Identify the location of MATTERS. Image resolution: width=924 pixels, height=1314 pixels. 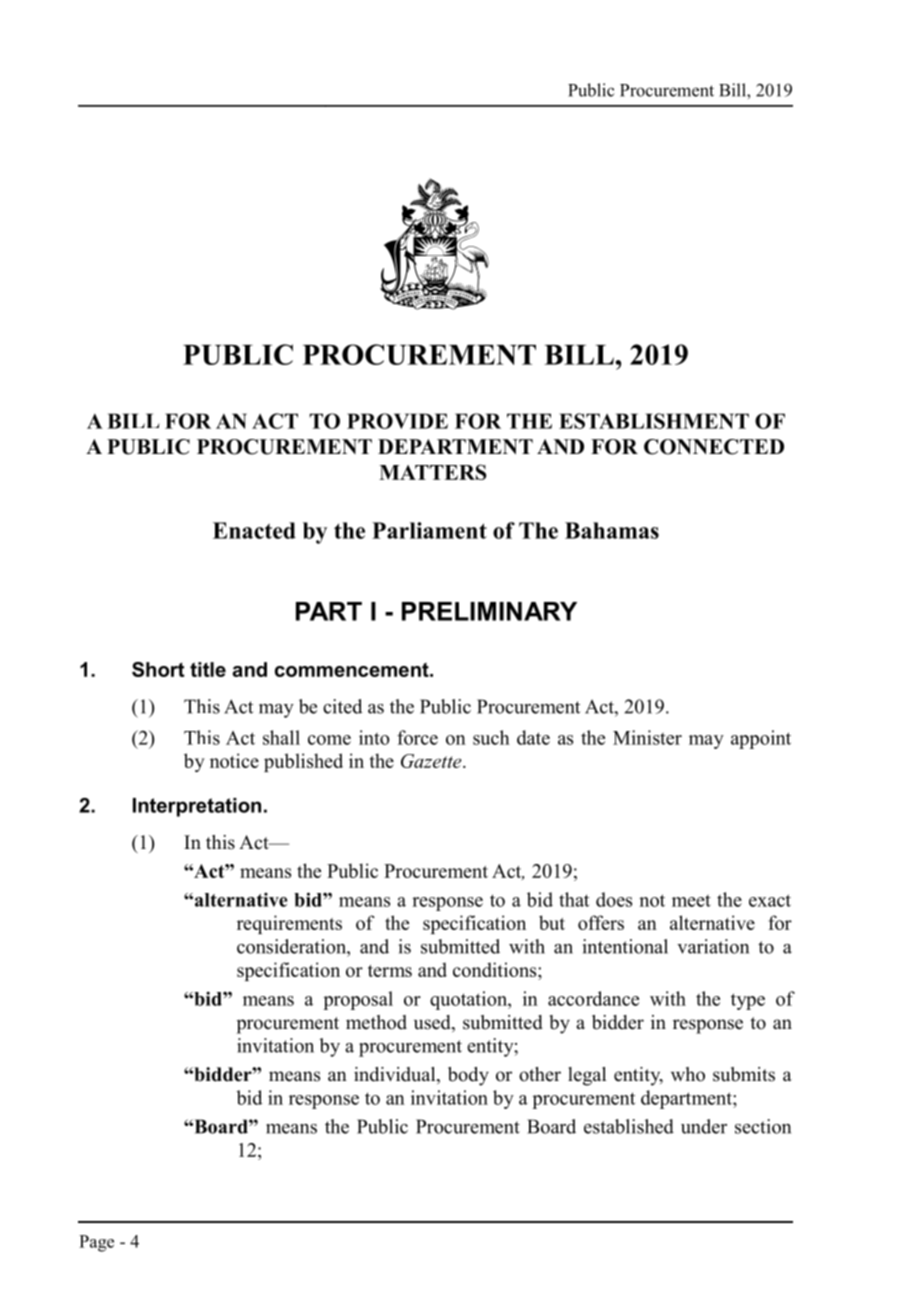
(432, 472).
